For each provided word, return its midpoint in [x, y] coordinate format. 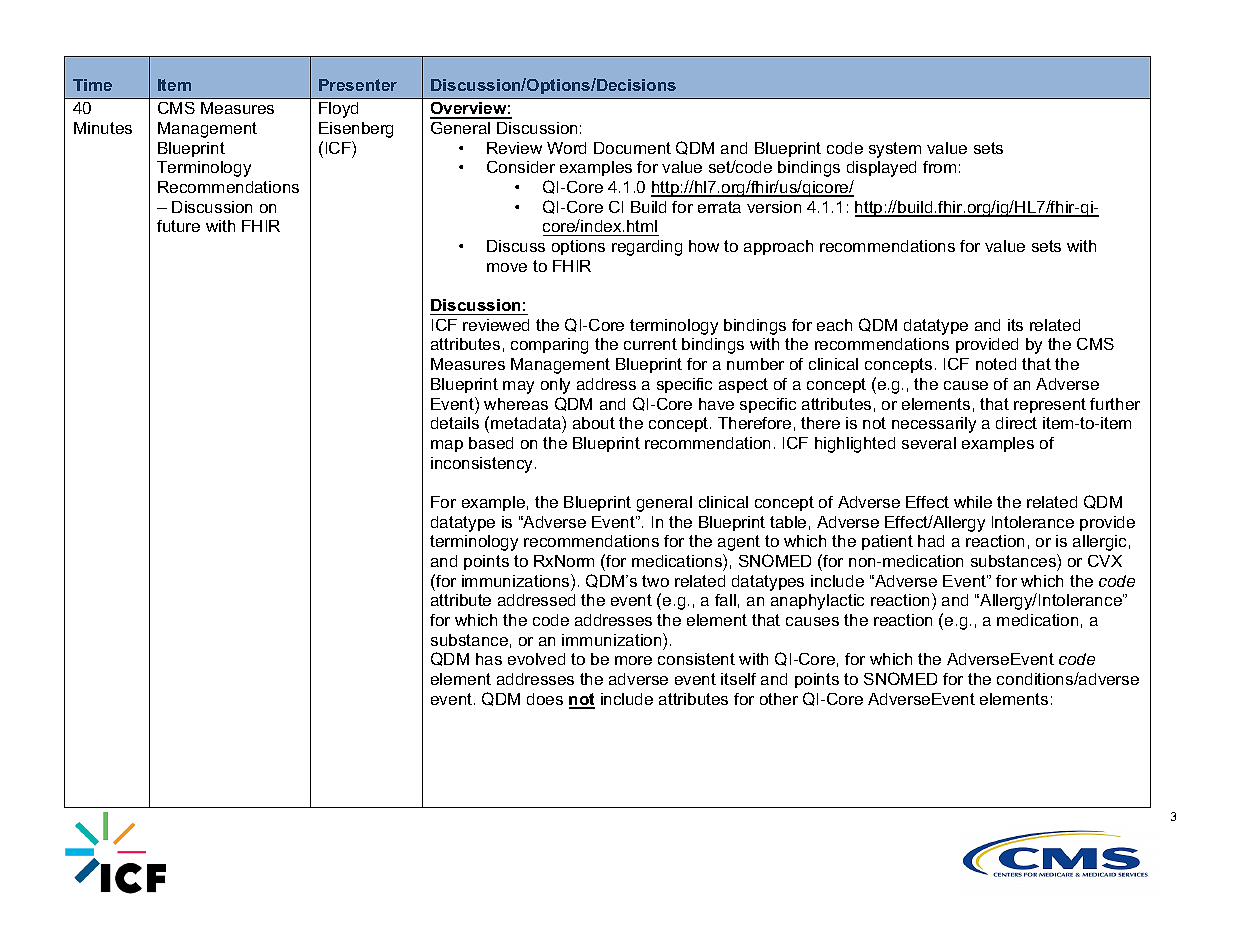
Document [632, 148]
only [555, 386]
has [489, 659]
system [895, 150]
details [455, 423]
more [633, 660]
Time [92, 85]
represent [1050, 405]
